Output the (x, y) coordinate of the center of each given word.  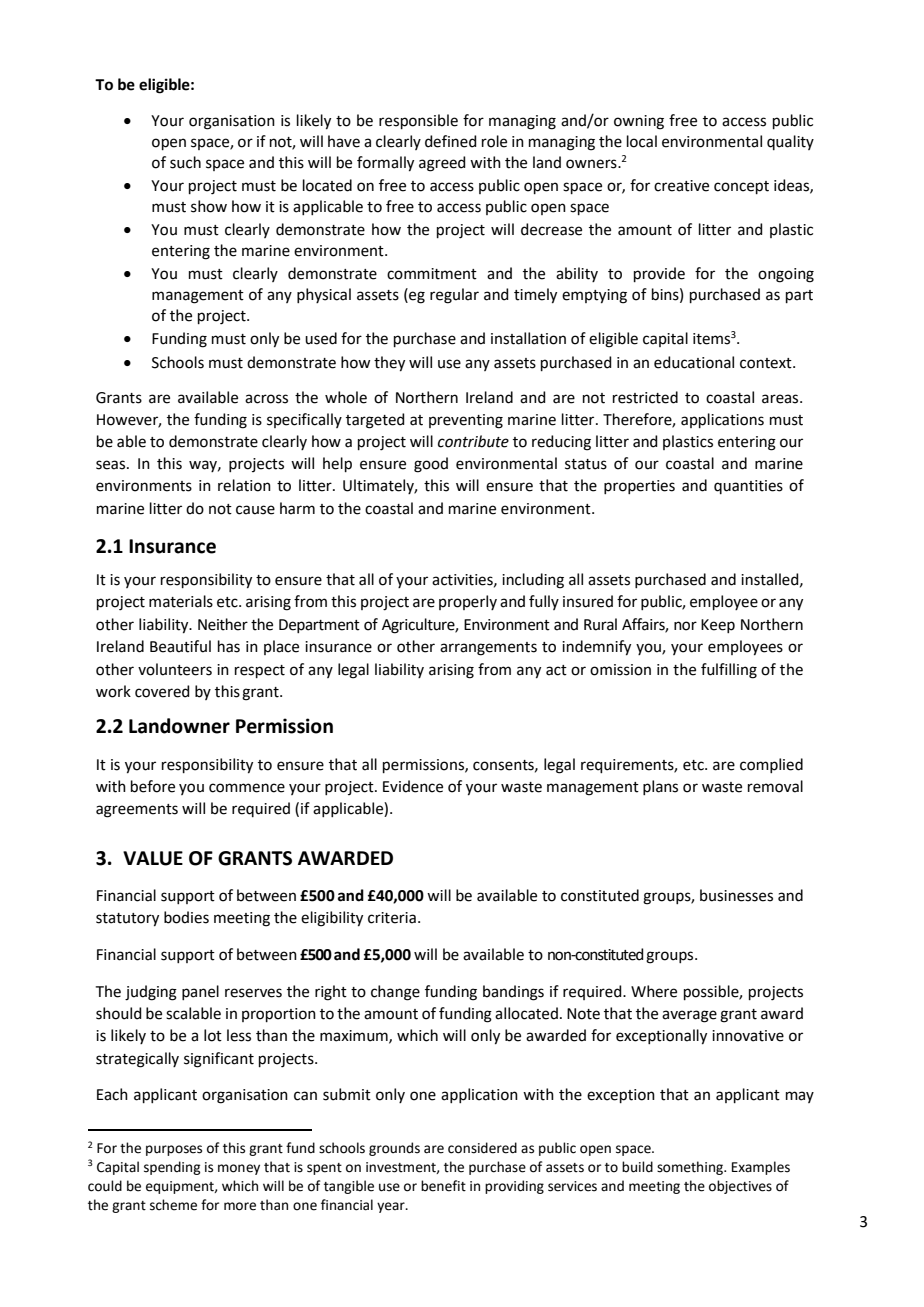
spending (172, 1168)
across (266, 399)
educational (694, 362)
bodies (186, 917)
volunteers (175, 669)
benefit (443, 1186)
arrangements (488, 649)
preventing (466, 421)
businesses (736, 895)
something (691, 1168)
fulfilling (729, 671)
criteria (392, 918)
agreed (442, 164)
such (185, 162)
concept (741, 187)
